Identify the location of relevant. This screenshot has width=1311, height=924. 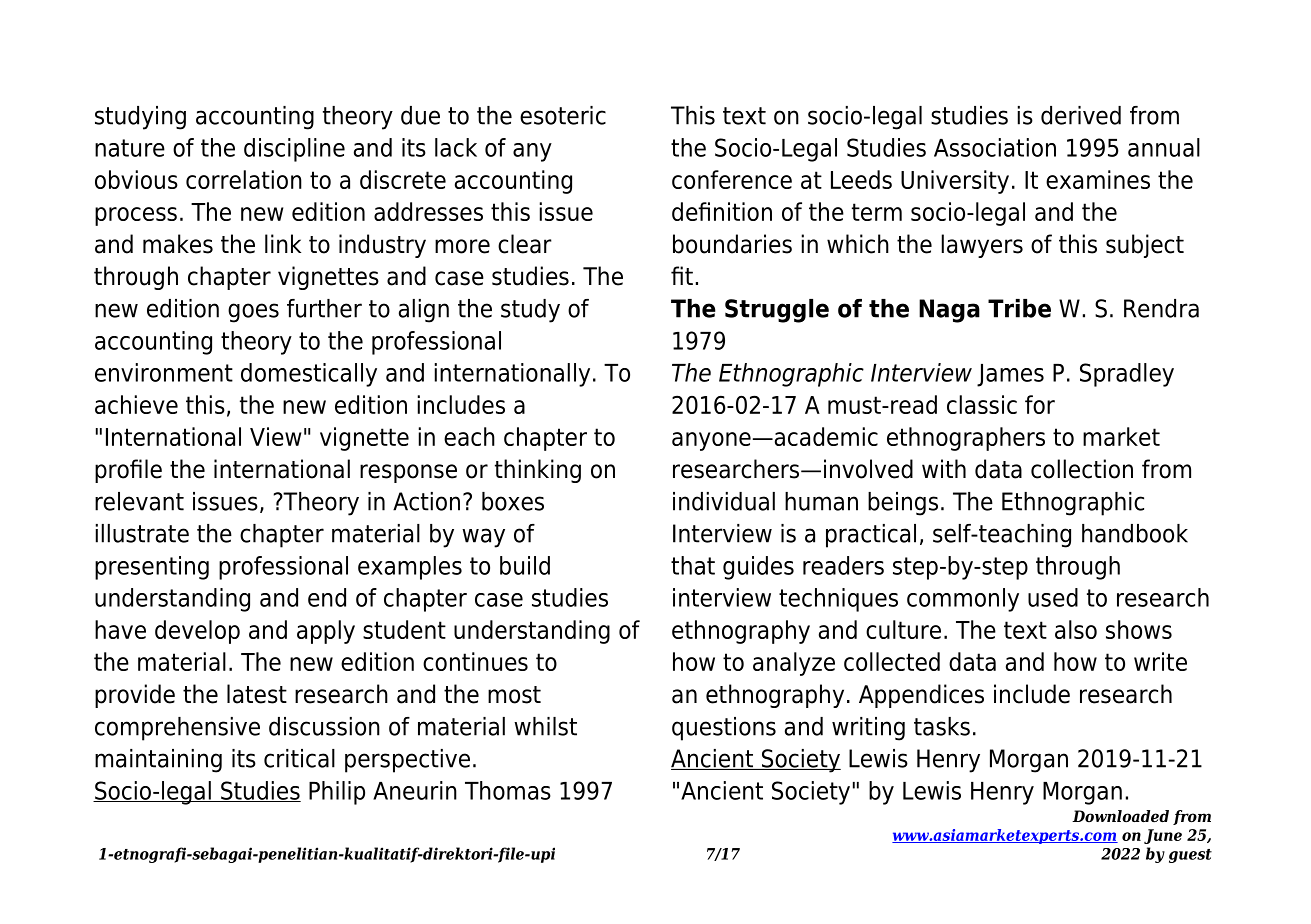
(139, 501).
